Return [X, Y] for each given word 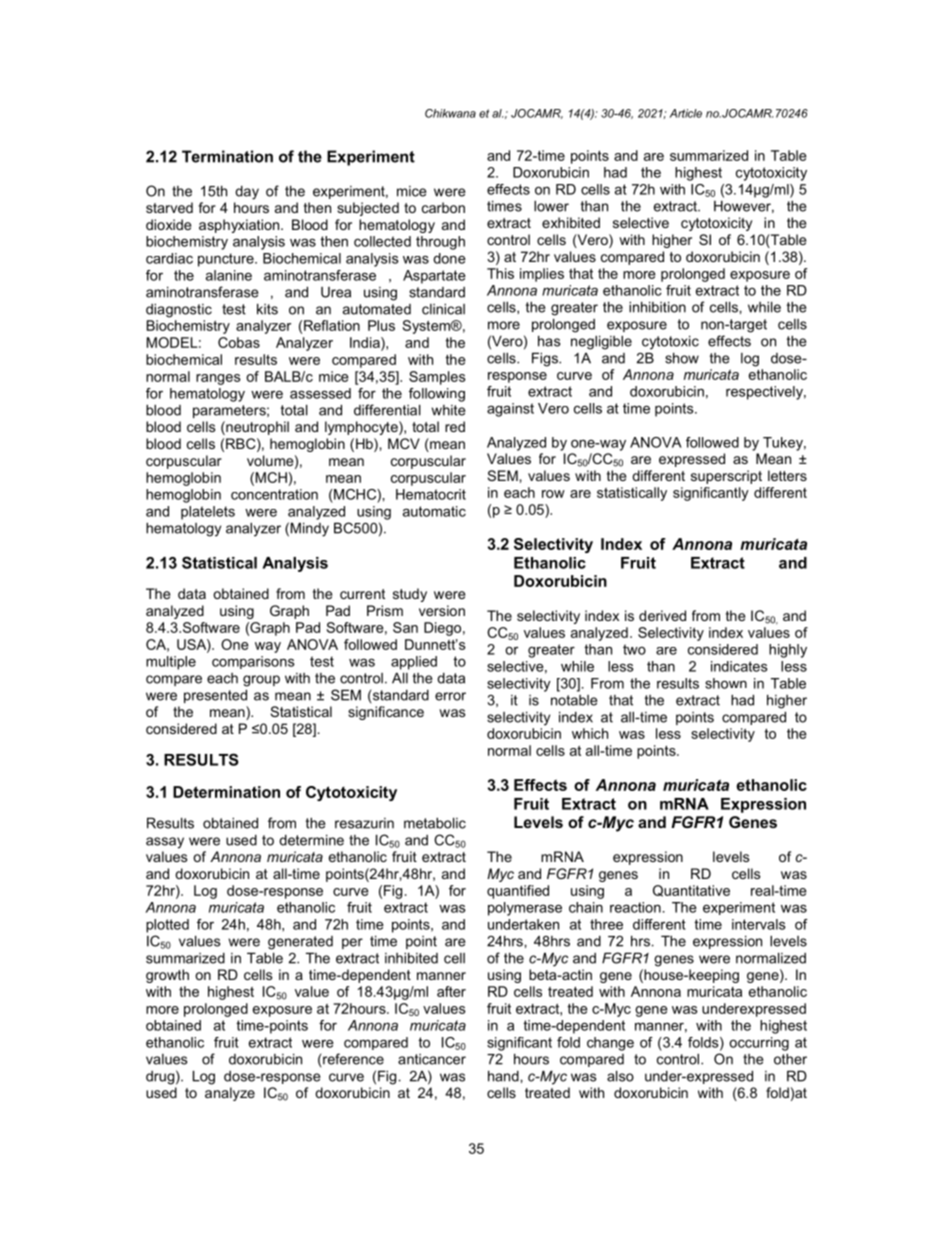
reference [353, 1059]
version [442, 610]
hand [504, 1076]
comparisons [253, 662]
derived [662, 615]
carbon [443, 207]
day [247, 192]
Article [686, 113]
